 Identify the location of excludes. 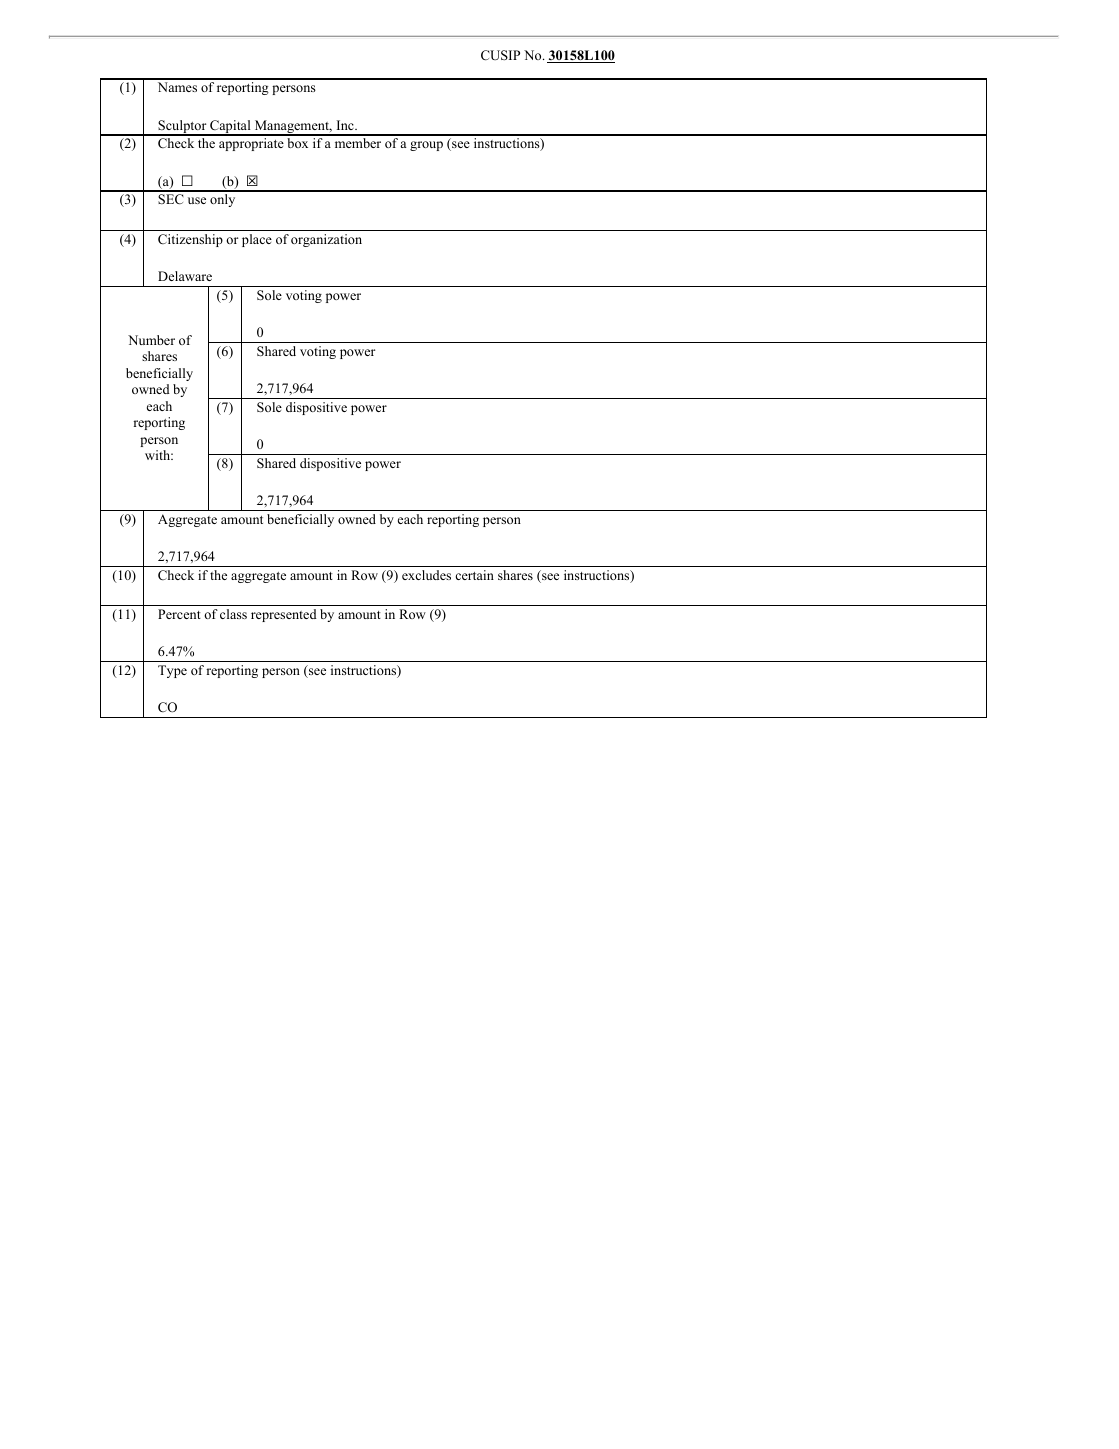
(426, 575).
